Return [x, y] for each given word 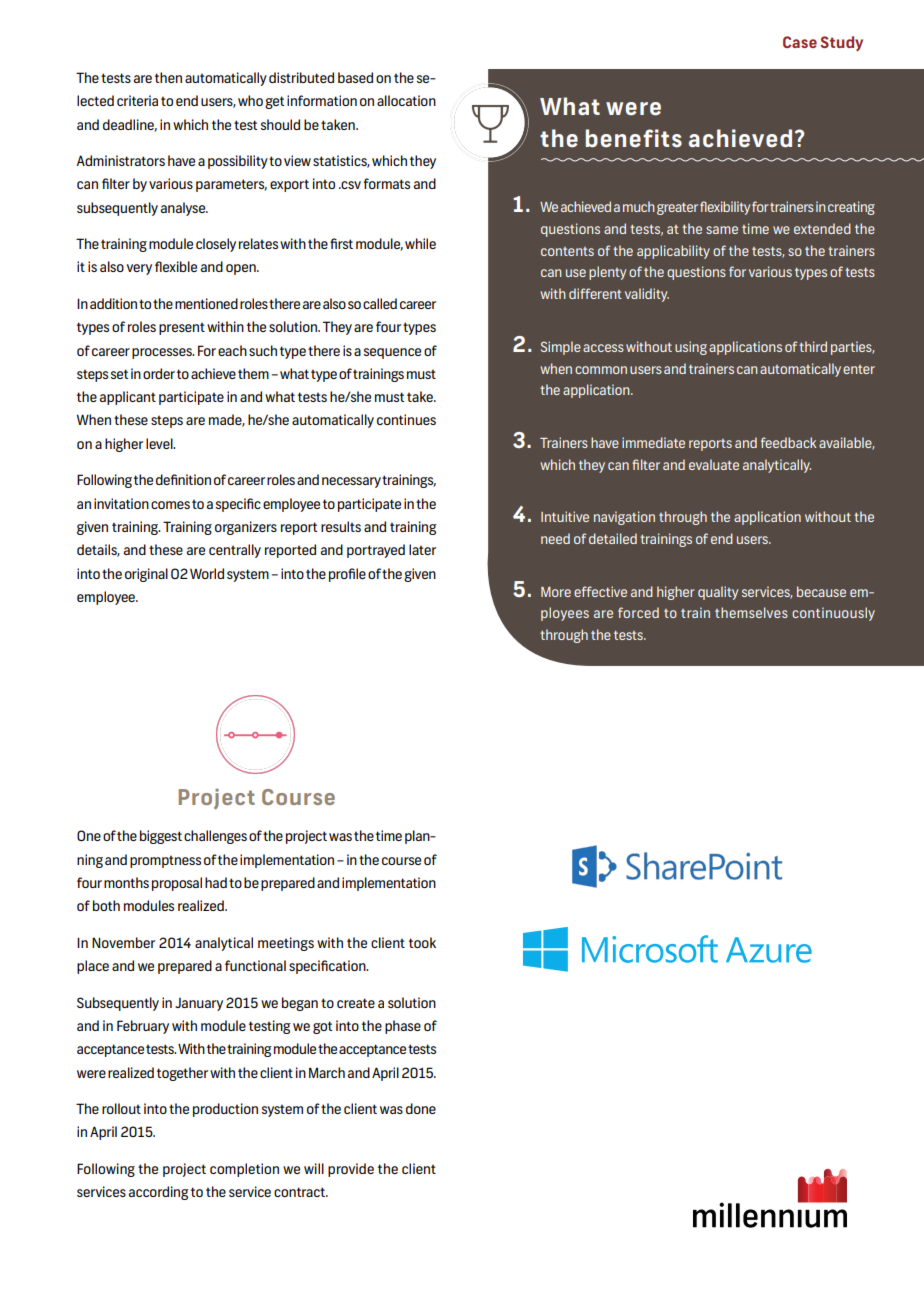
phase [403, 1027]
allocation [406, 100]
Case [800, 42]
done [421, 1108]
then [168, 77]
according [159, 1193]
